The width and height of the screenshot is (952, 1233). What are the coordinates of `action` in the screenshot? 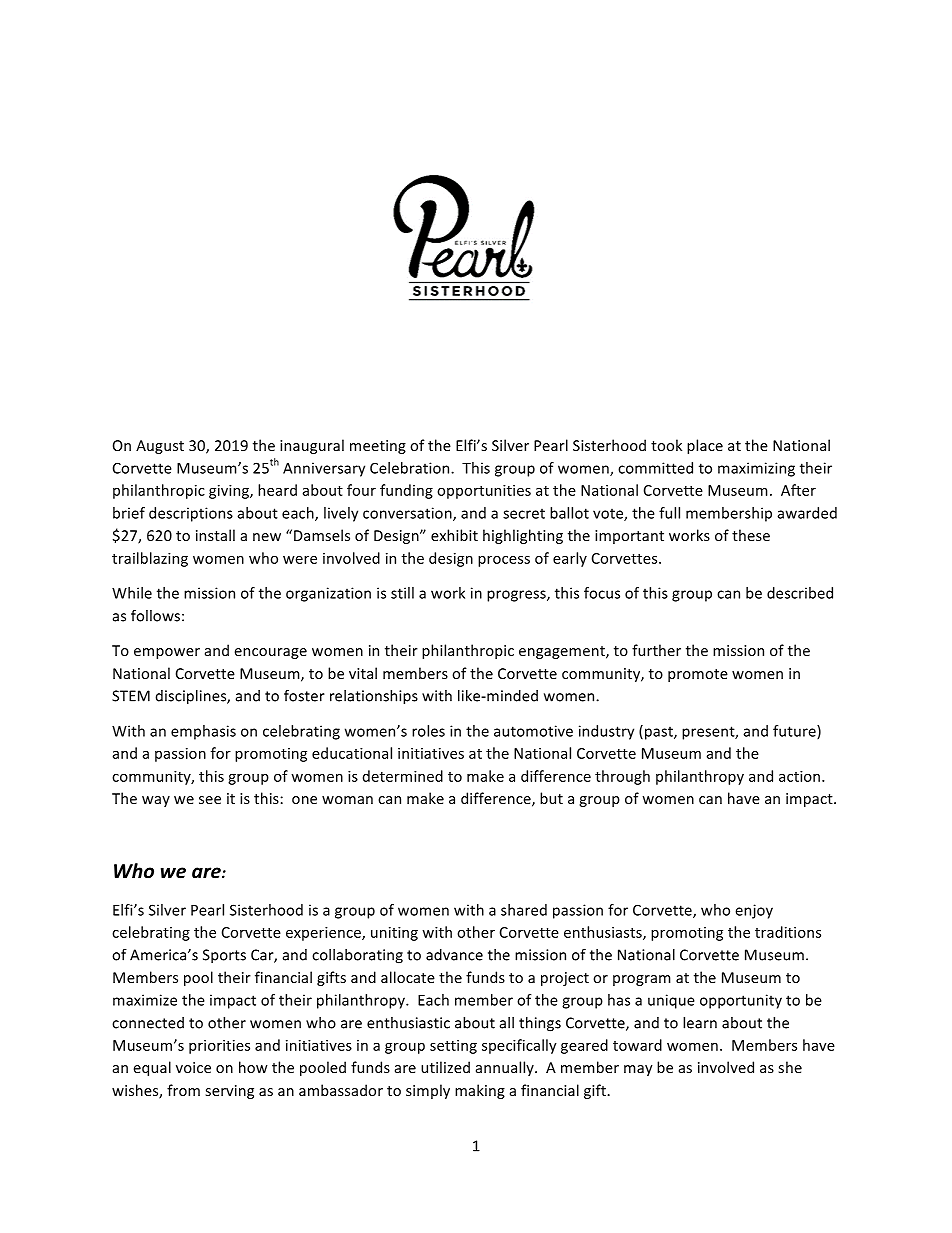 It's located at (799, 776).
